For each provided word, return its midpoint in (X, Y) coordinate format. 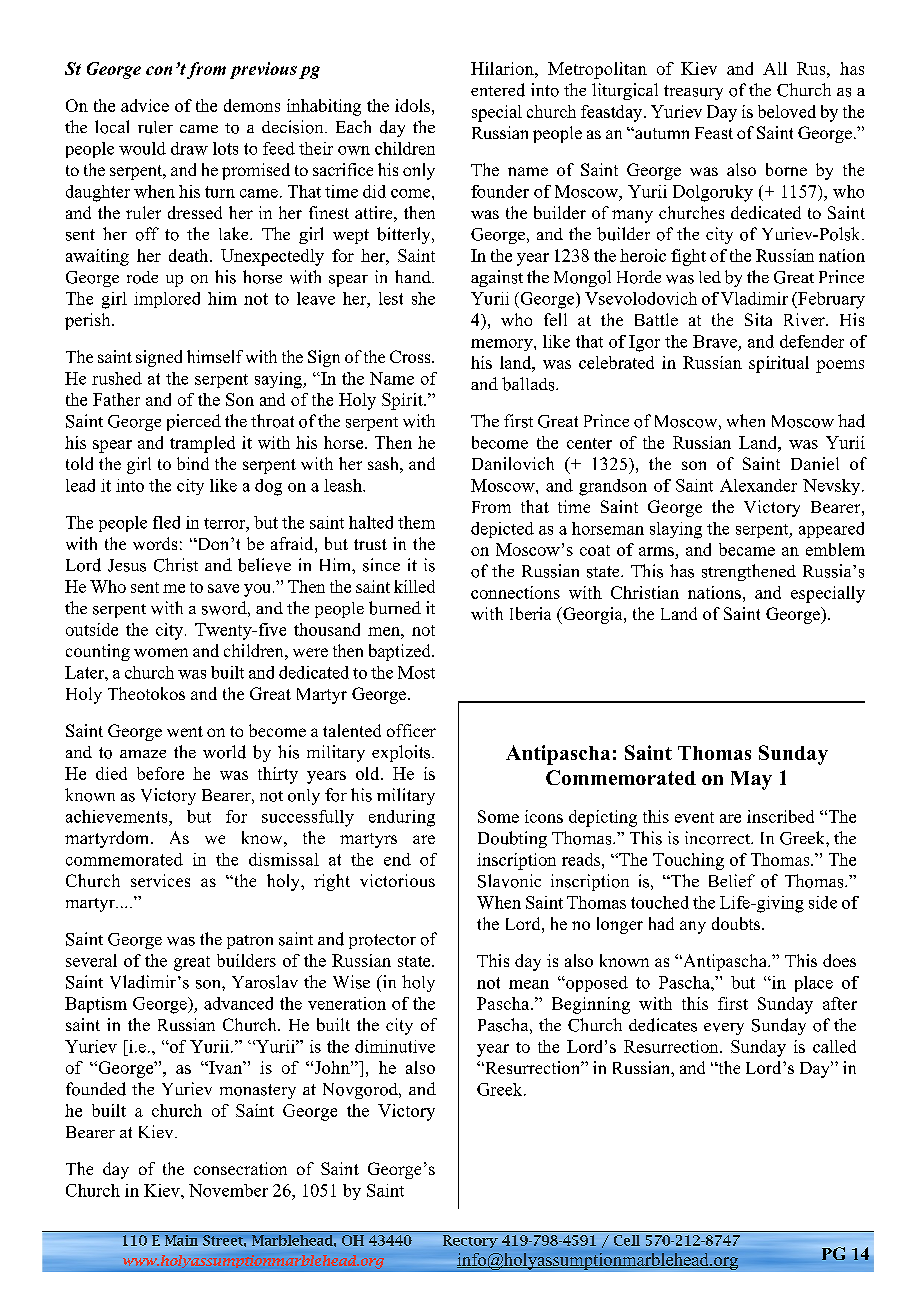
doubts (737, 923)
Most (416, 672)
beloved (787, 111)
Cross (411, 356)
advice (145, 105)
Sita (758, 319)
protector (382, 941)
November (228, 1190)
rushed (117, 378)
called (834, 1046)
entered (498, 90)
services (160, 880)
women (161, 652)
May (751, 780)
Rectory (470, 1241)
